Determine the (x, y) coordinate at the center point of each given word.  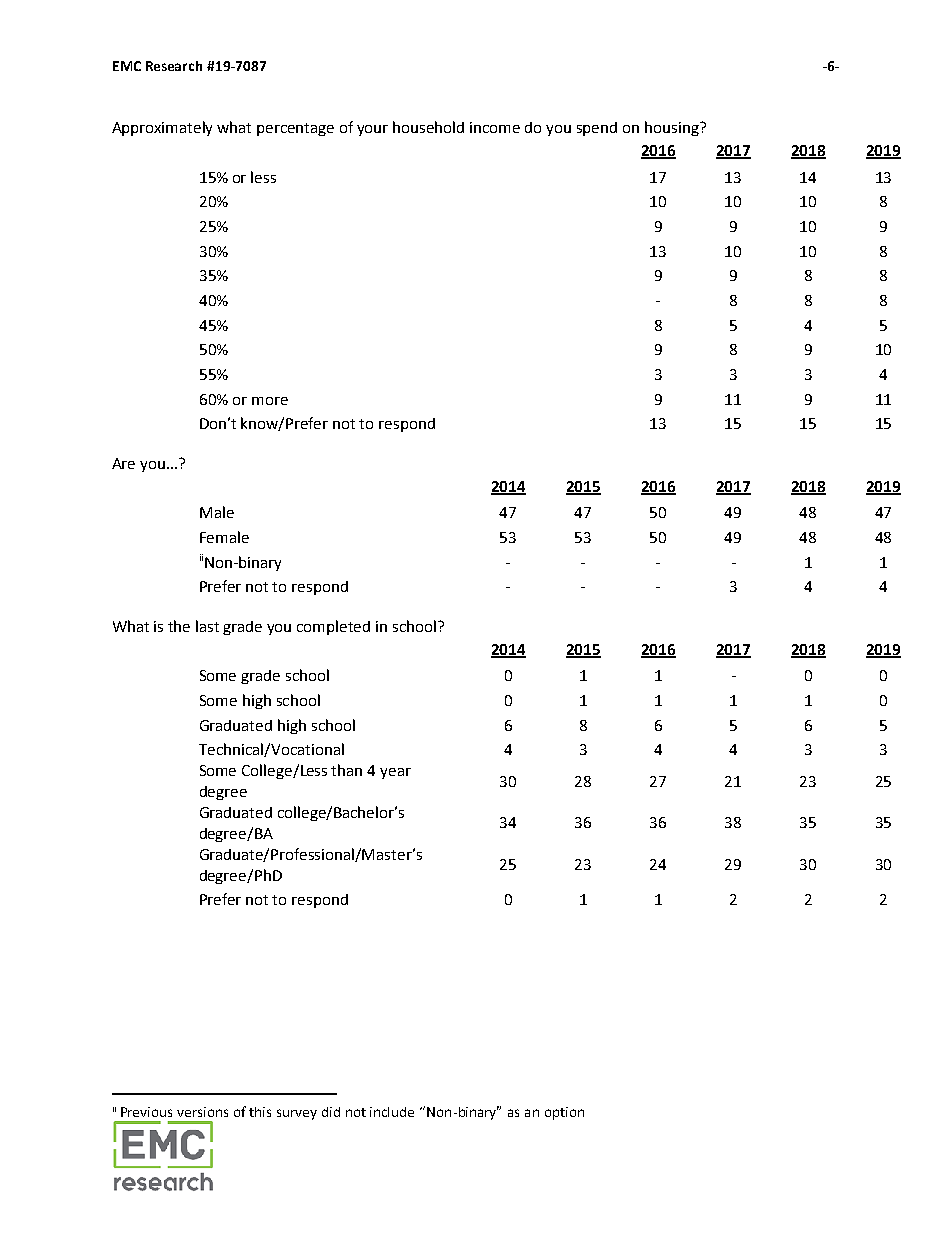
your (372, 130)
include (392, 1112)
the (179, 626)
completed (333, 627)
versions (202, 1112)
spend (597, 129)
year (395, 773)
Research (174, 66)
